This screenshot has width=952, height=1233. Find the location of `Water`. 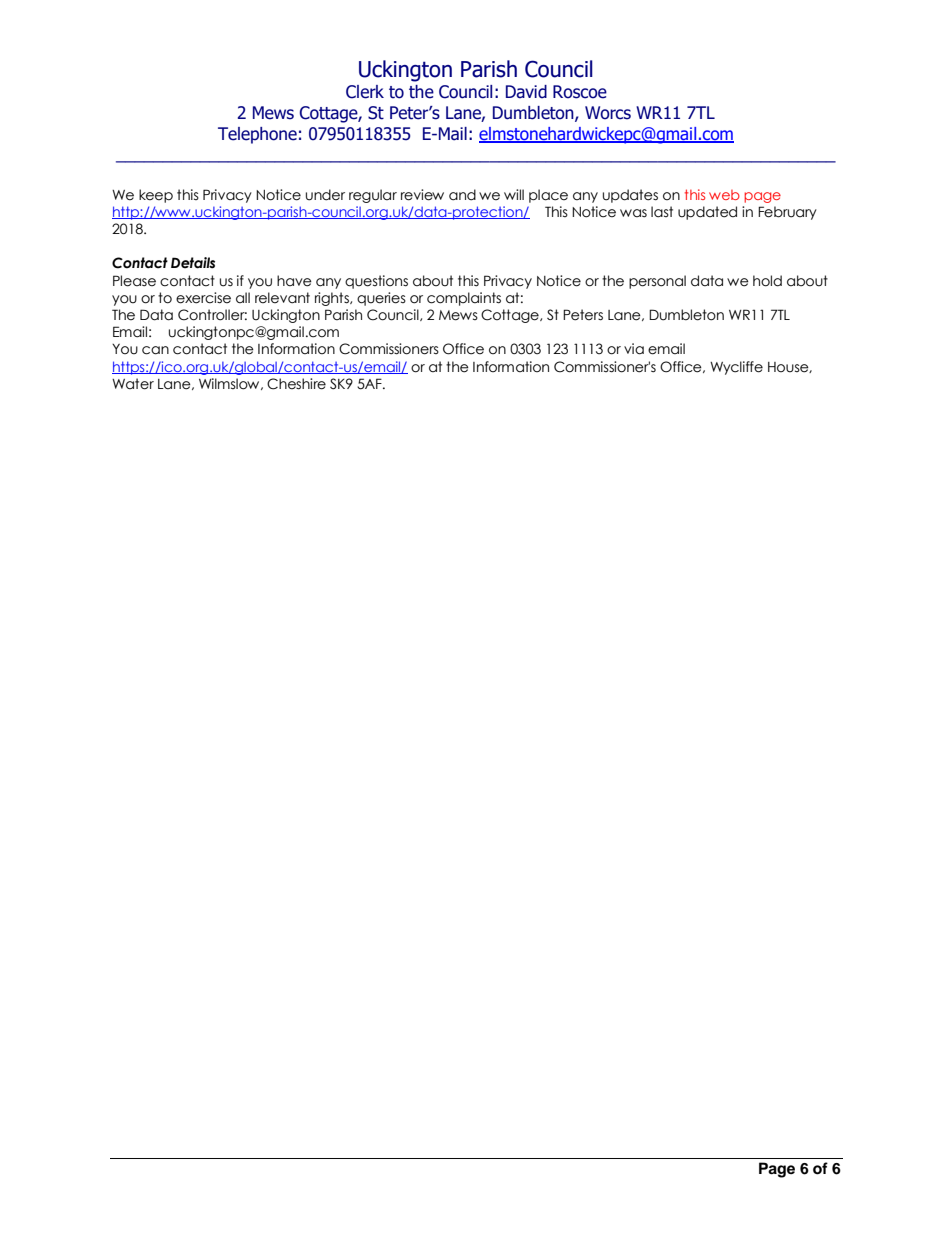

Water is located at coordinates (133, 384).
